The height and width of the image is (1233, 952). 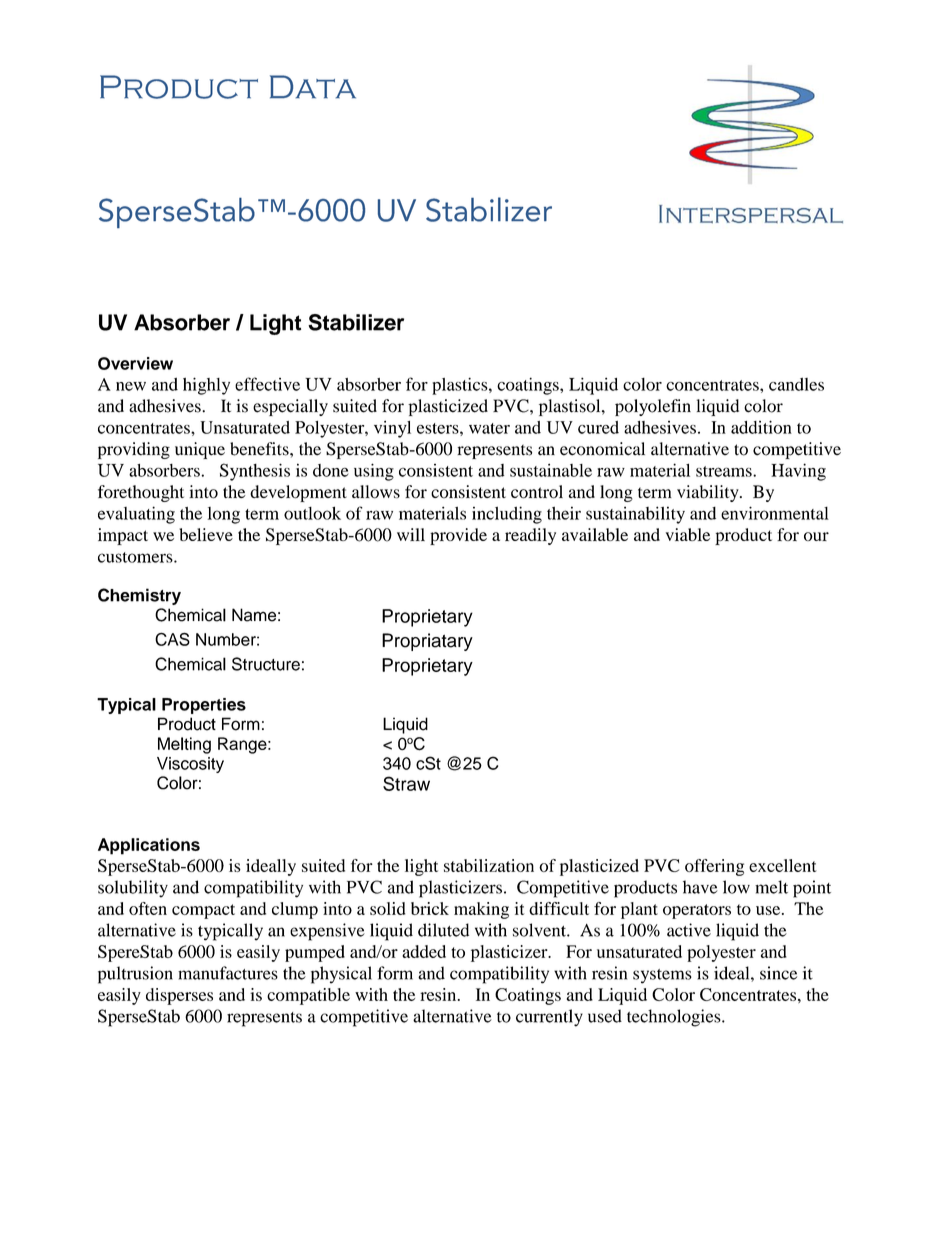 What do you see at coordinates (179, 996) in the image?
I see `disperses` at bounding box center [179, 996].
